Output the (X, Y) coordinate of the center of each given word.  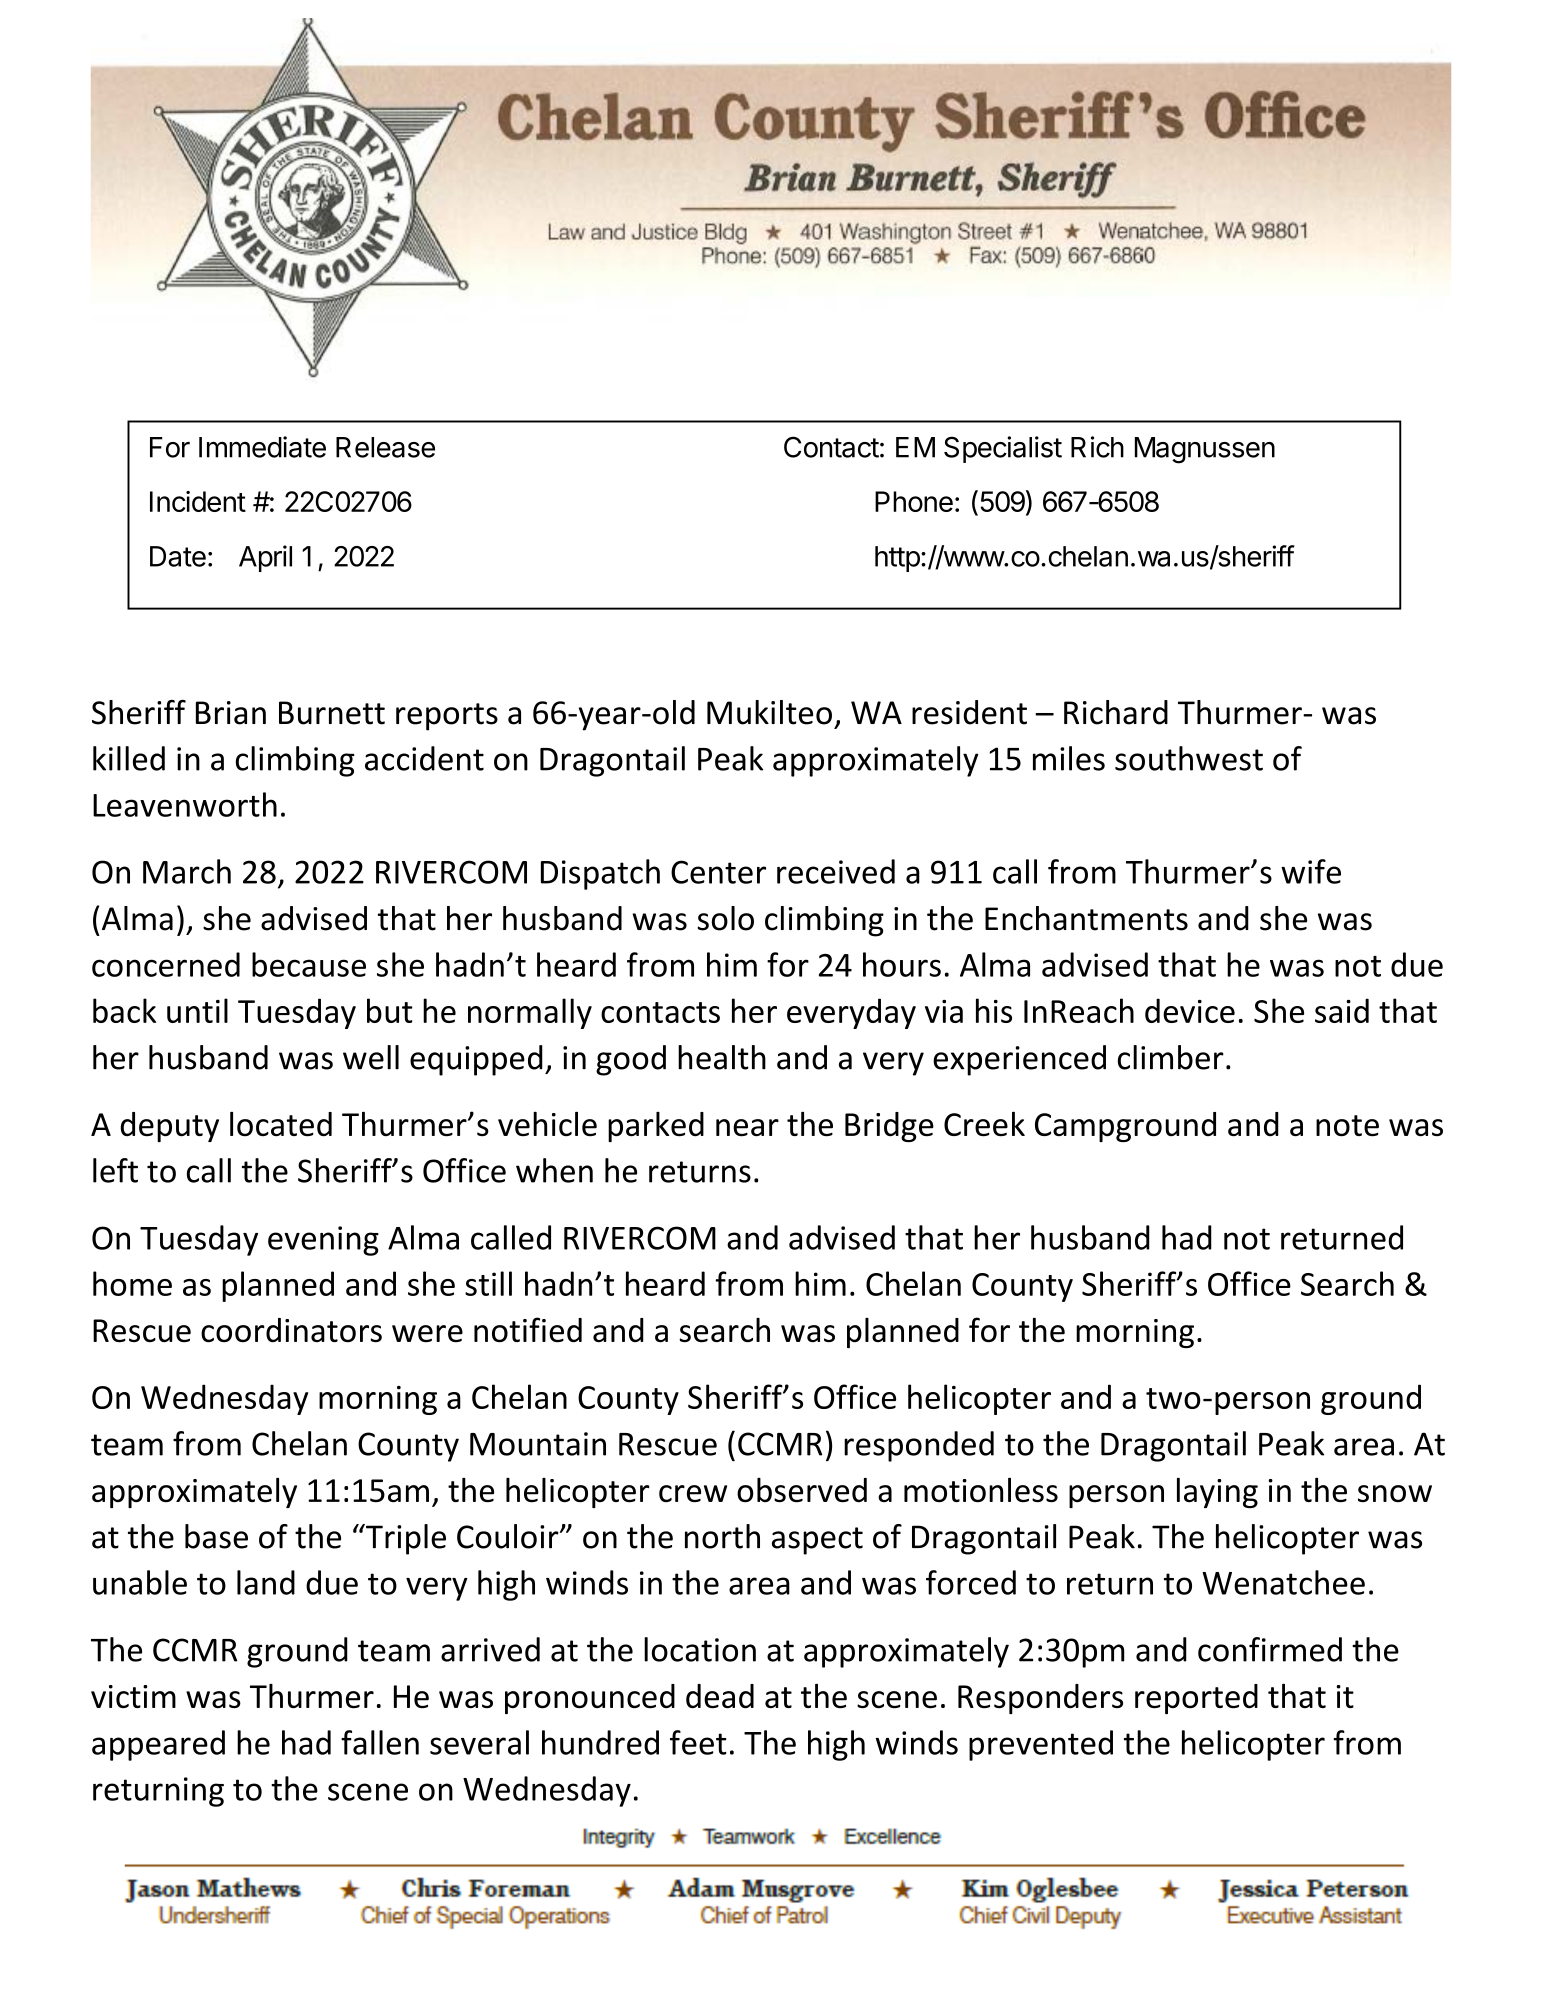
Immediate (262, 447)
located (281, 1124)
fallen (380, 1742)
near (747, 1128)
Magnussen (1205, 450)
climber (1171, 1057)
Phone (914, 501)
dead (720, 1696)
